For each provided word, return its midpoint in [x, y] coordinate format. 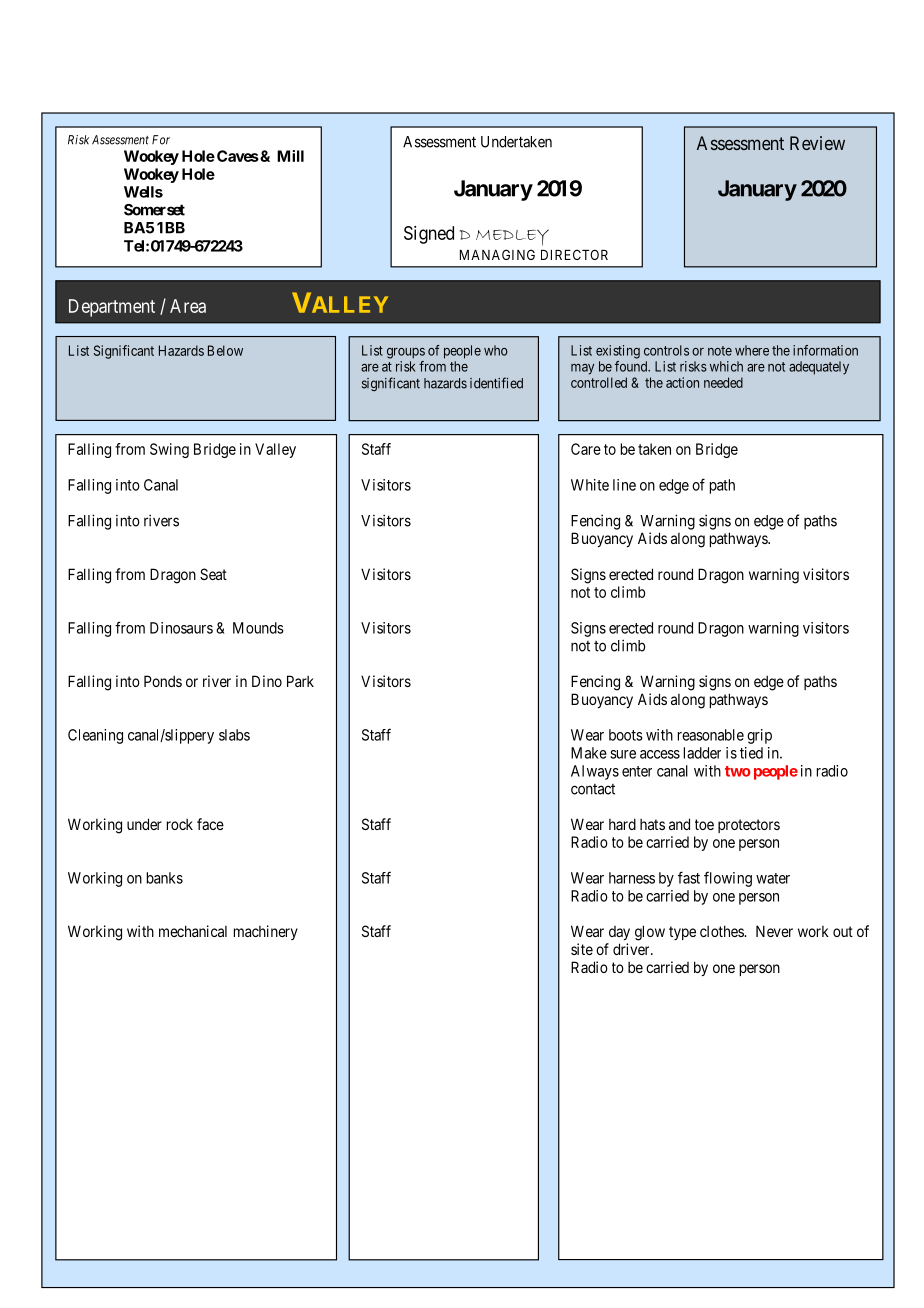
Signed [429, 235]
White [590, 485]
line [624, 485]
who [496, 350]
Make [589, 753]
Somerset [154, 210]
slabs [234, 735]
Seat [213, 574]
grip [759, 736]
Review [817, 143]
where [752, 350]
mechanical [193, 931]
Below [225, 350]
